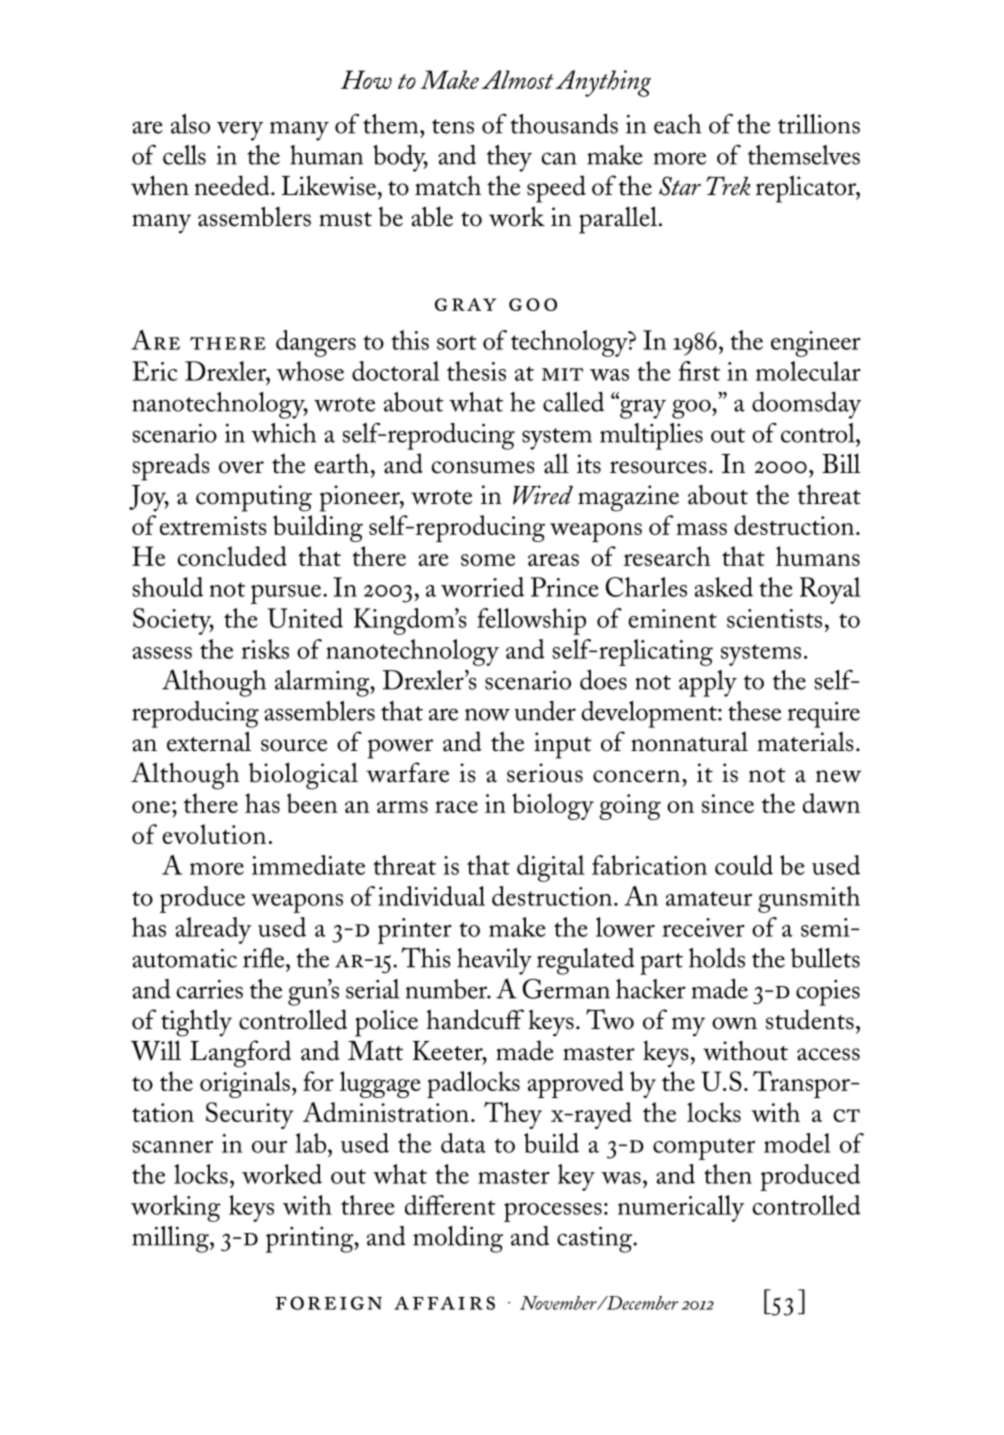  I want to click on heavily, so click(494, 961).
